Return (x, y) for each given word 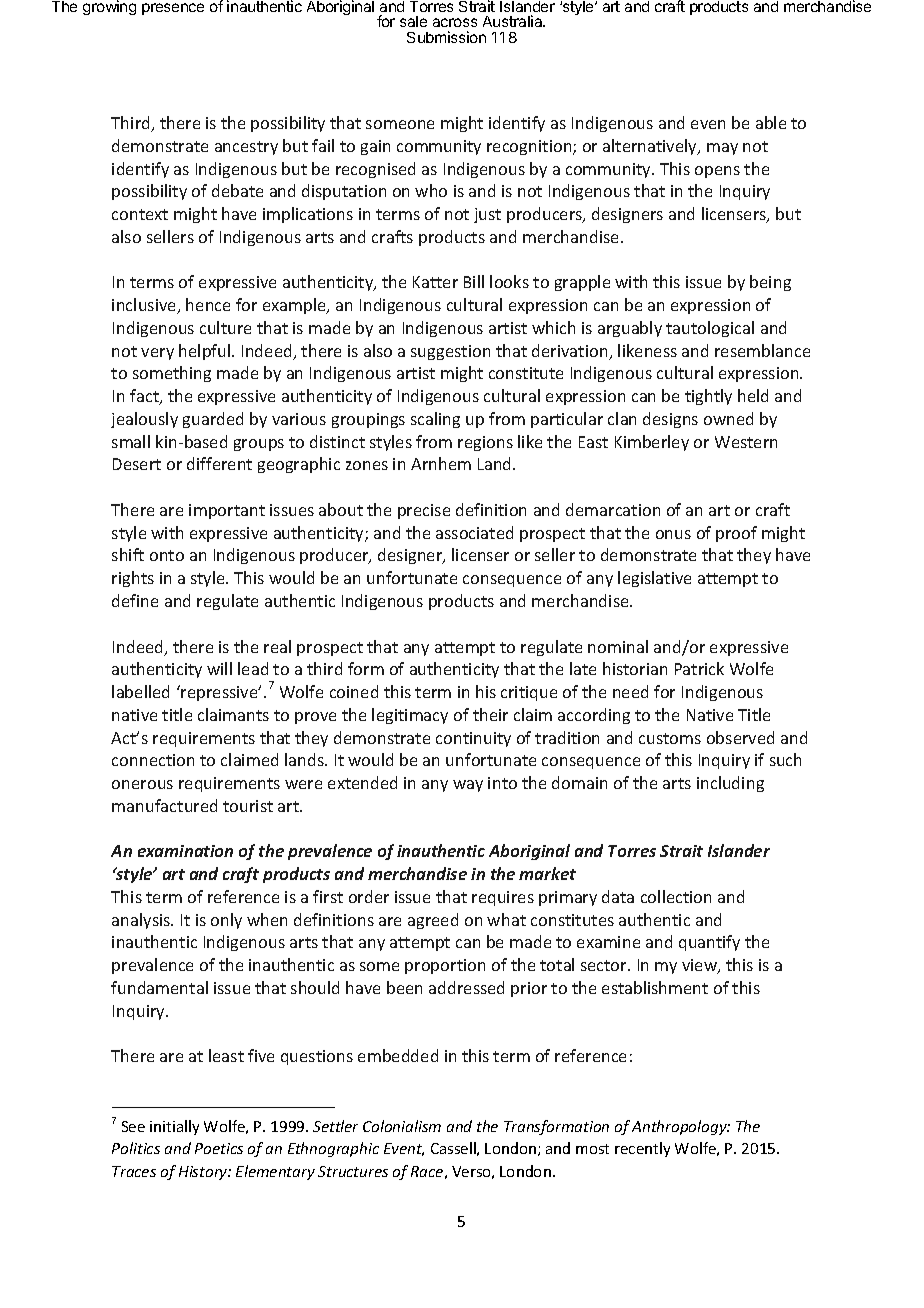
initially (174, 1127)
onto (167, 555)
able (771, 122)
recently (642, 1149)
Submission (446, 37)
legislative (654, 579)
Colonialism (402, 1126)
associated (474, 532)
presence (173, 9)
